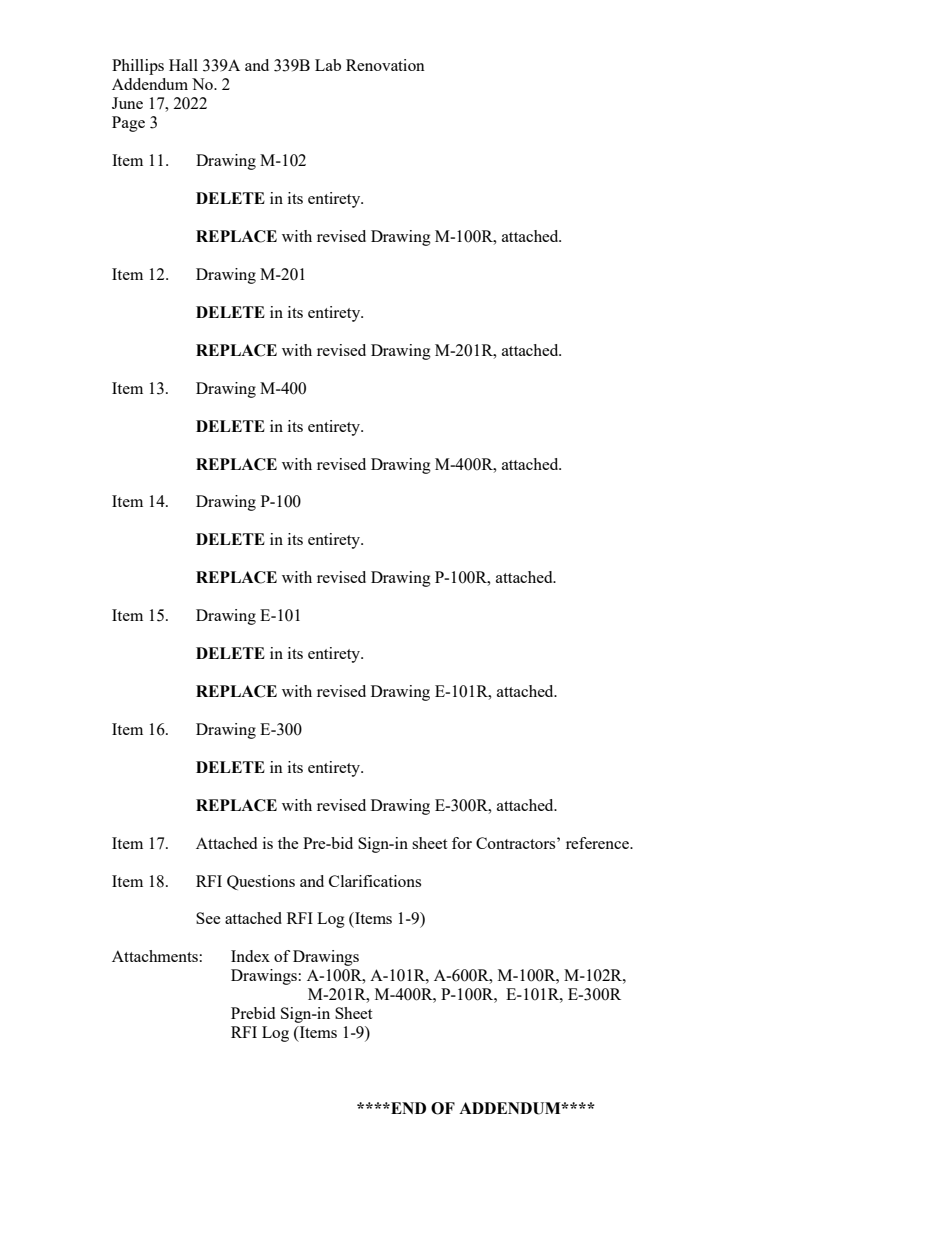 Image resolution: width=952 pixels, height=1233 pixels. I want to click on the, so click(288, 843).
